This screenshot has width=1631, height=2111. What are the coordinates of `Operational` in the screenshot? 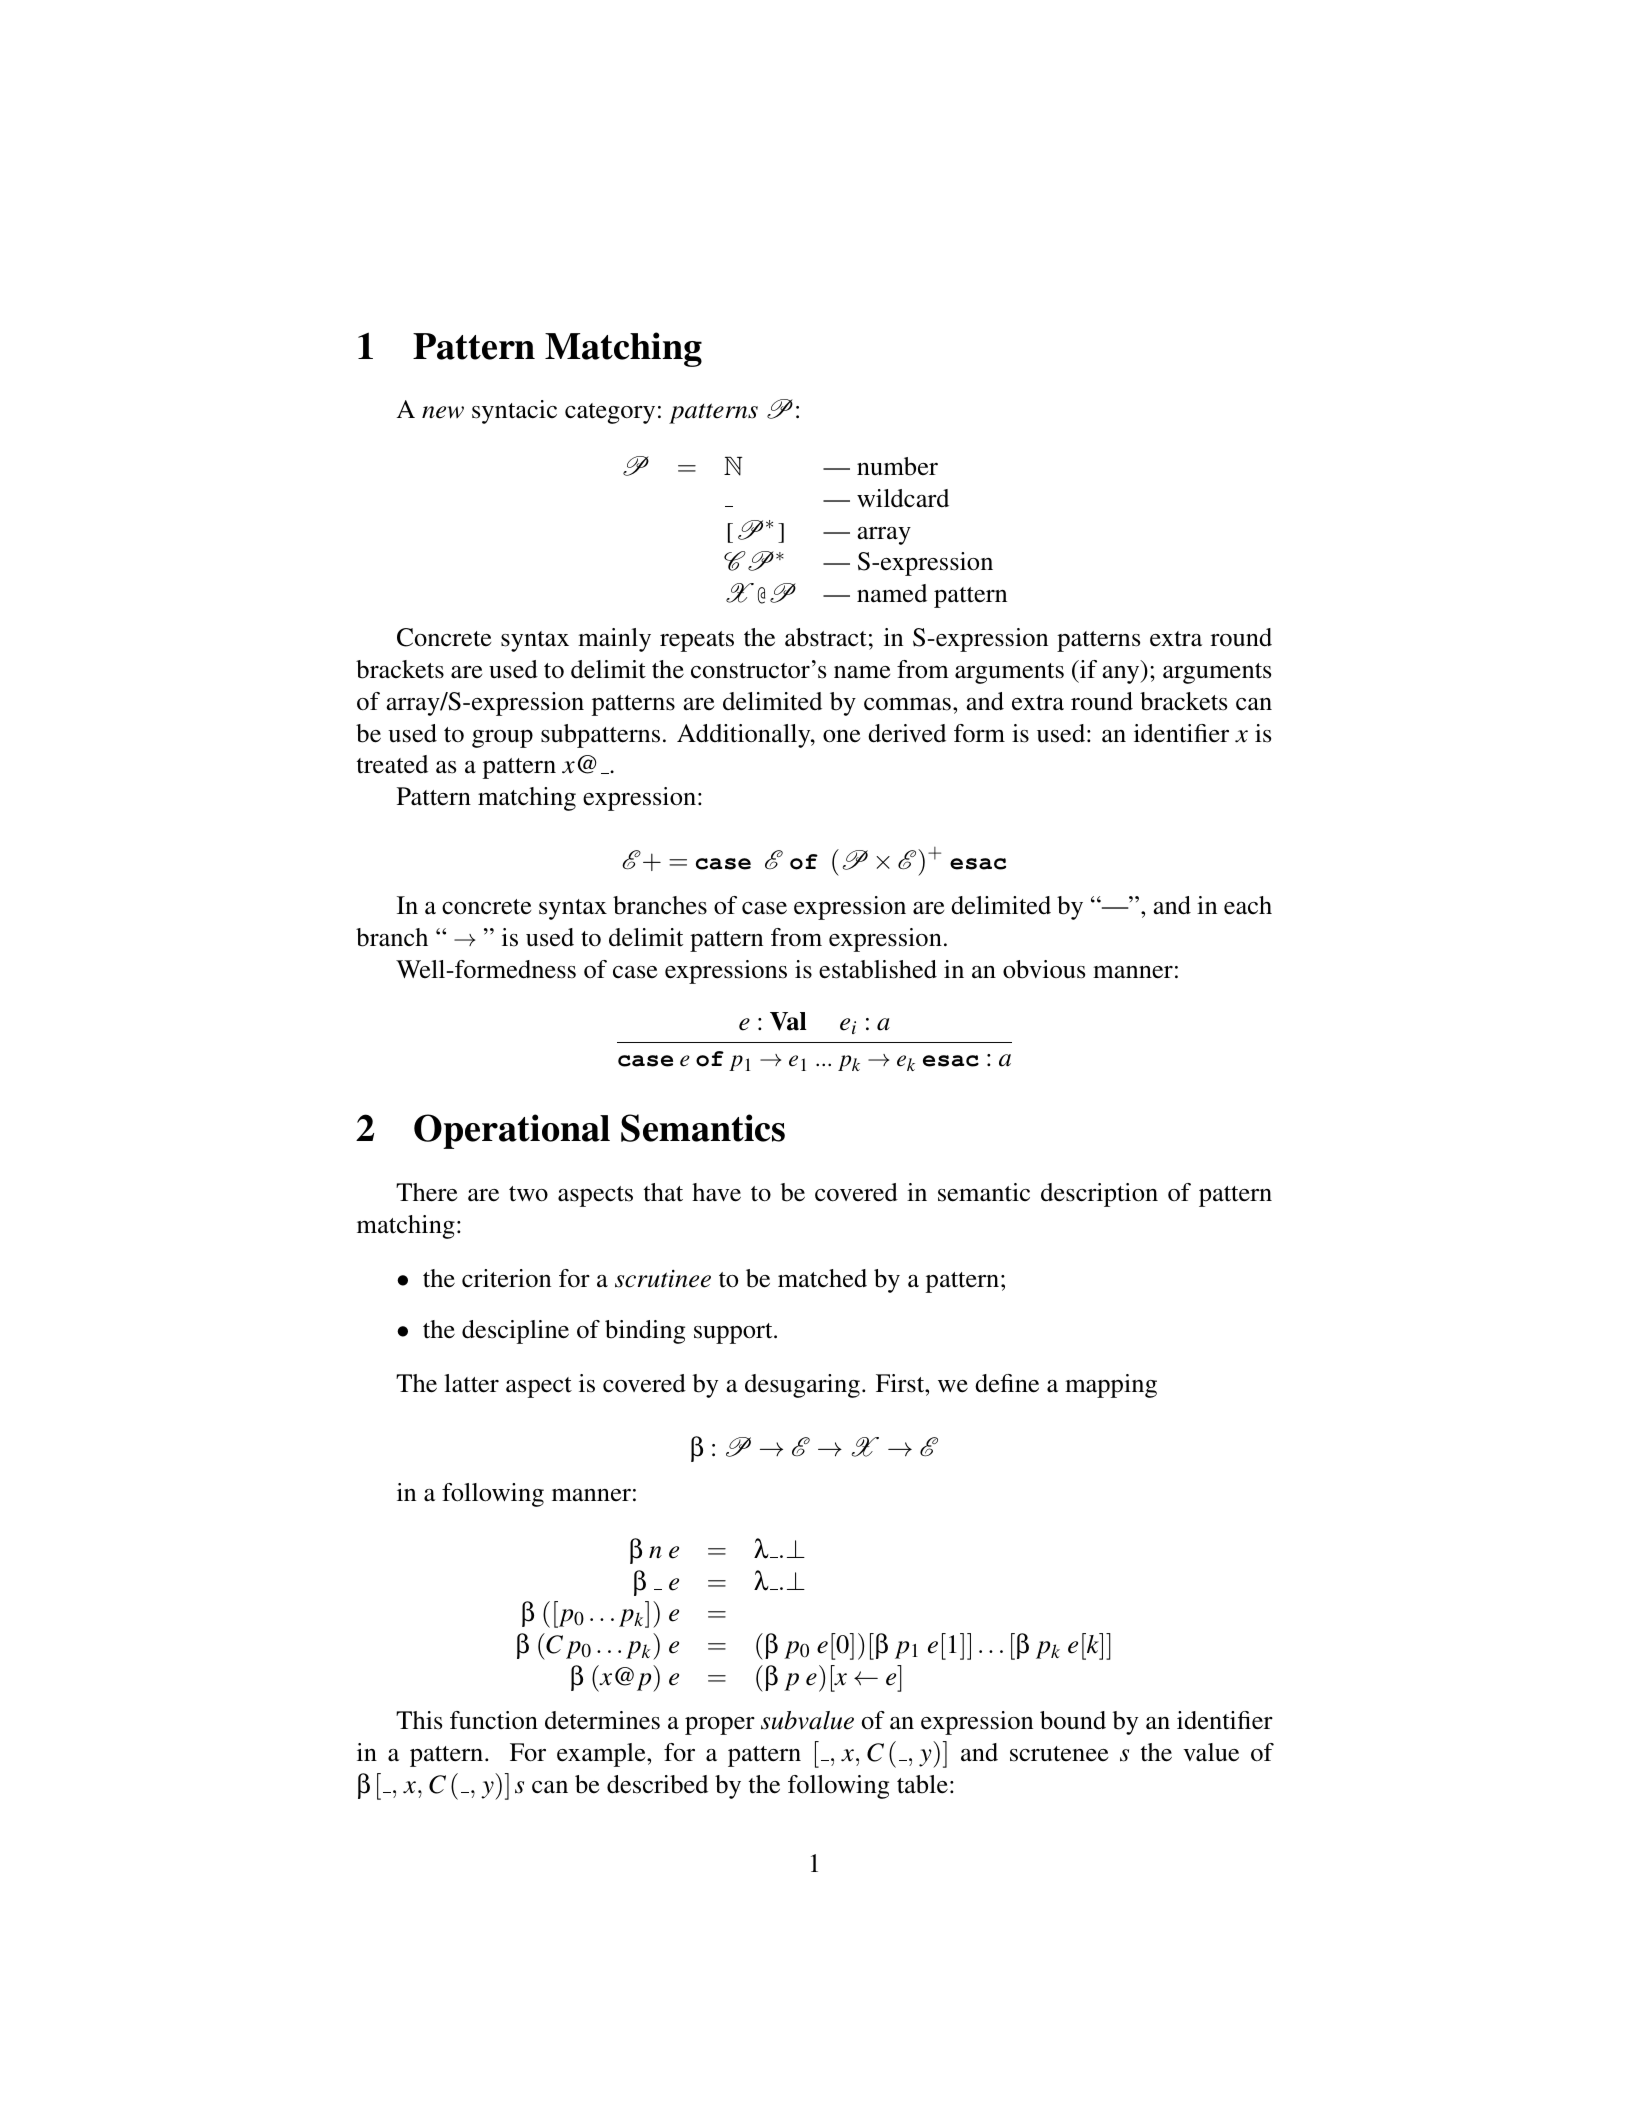 It's located at (512, 1131).
